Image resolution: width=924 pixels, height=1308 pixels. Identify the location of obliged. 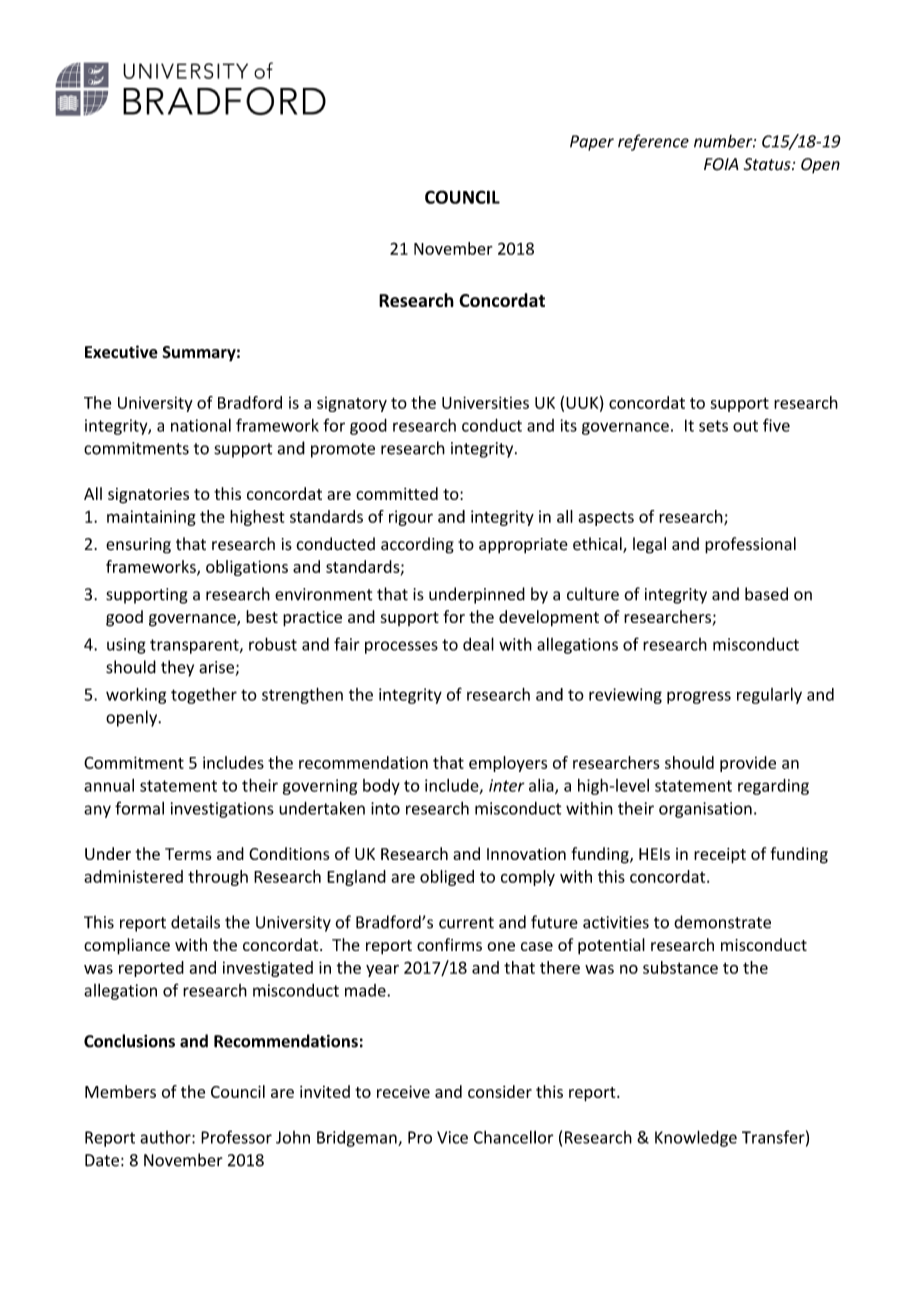
(447, 878).
